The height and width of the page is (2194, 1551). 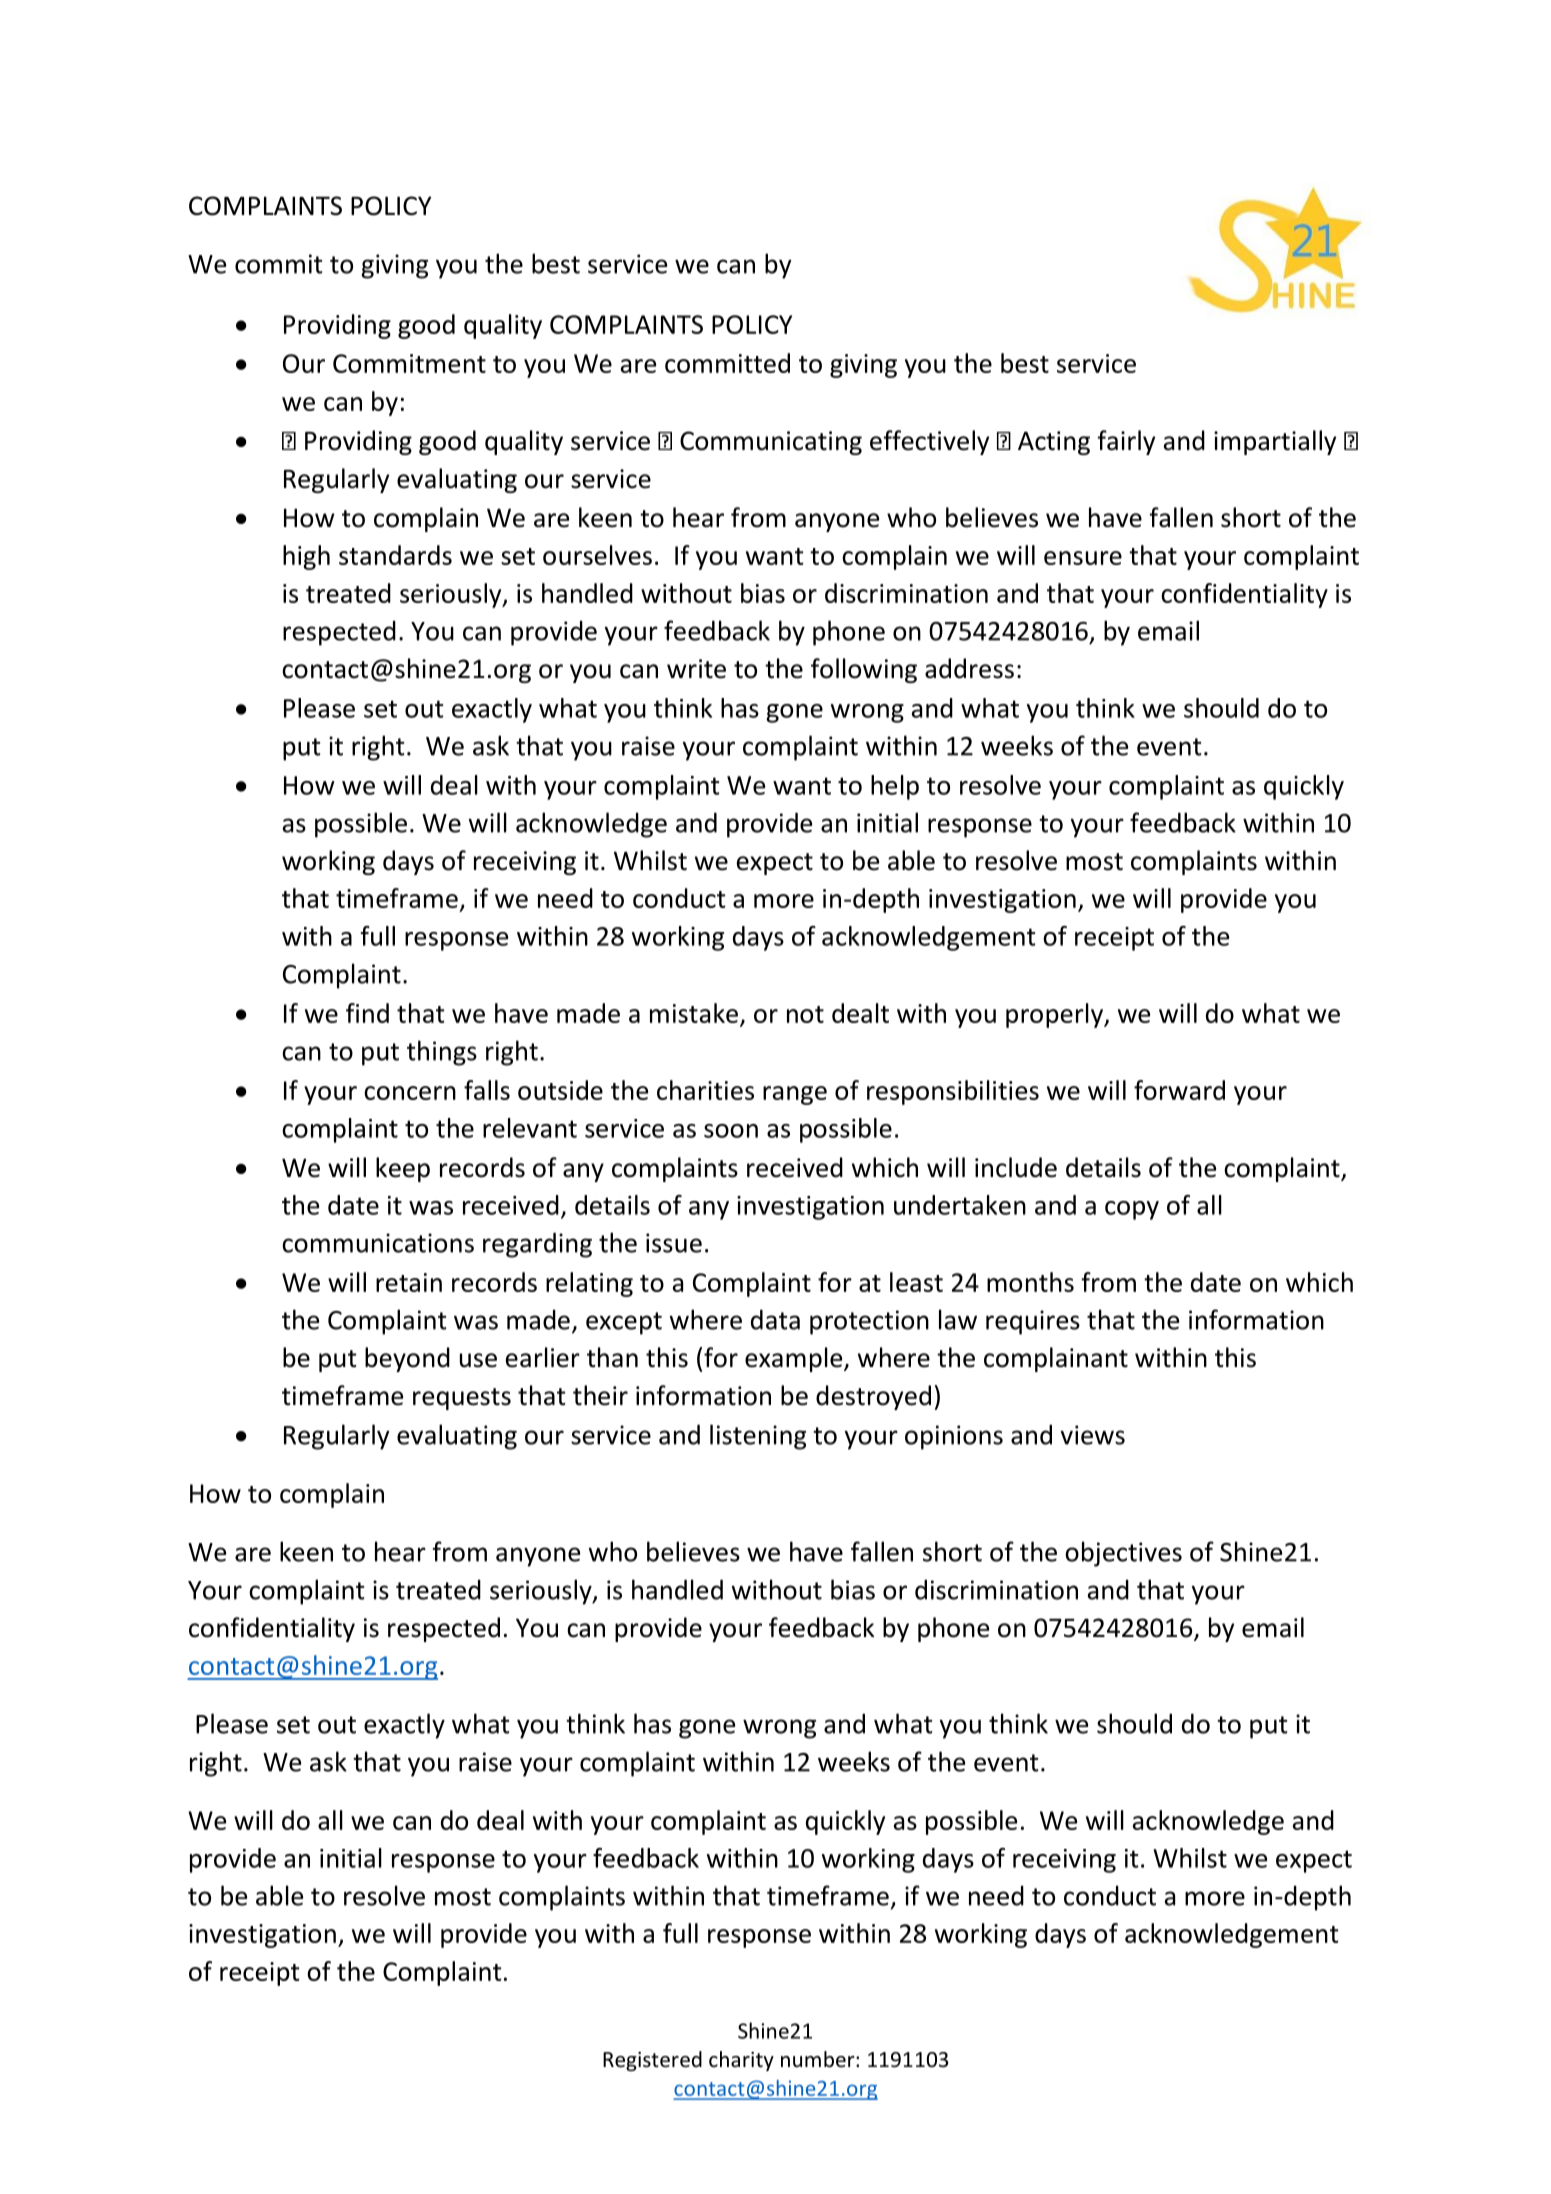 What do you see at coordinates (1055, 1015) in the page?
I see `properly` at bounding box center [1055, 1015].
